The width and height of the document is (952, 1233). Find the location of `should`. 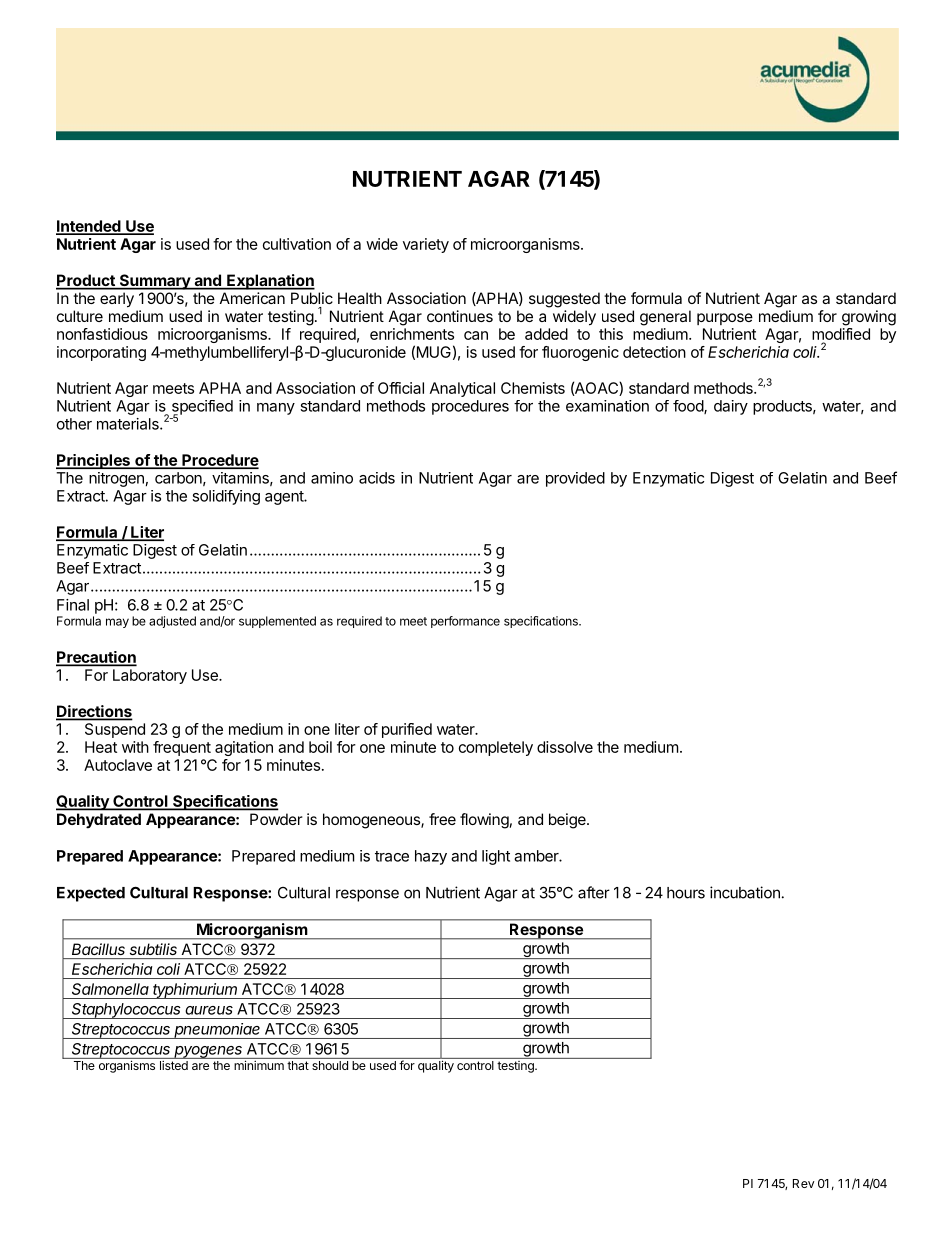

should is located at coordinates (330, 1065).
